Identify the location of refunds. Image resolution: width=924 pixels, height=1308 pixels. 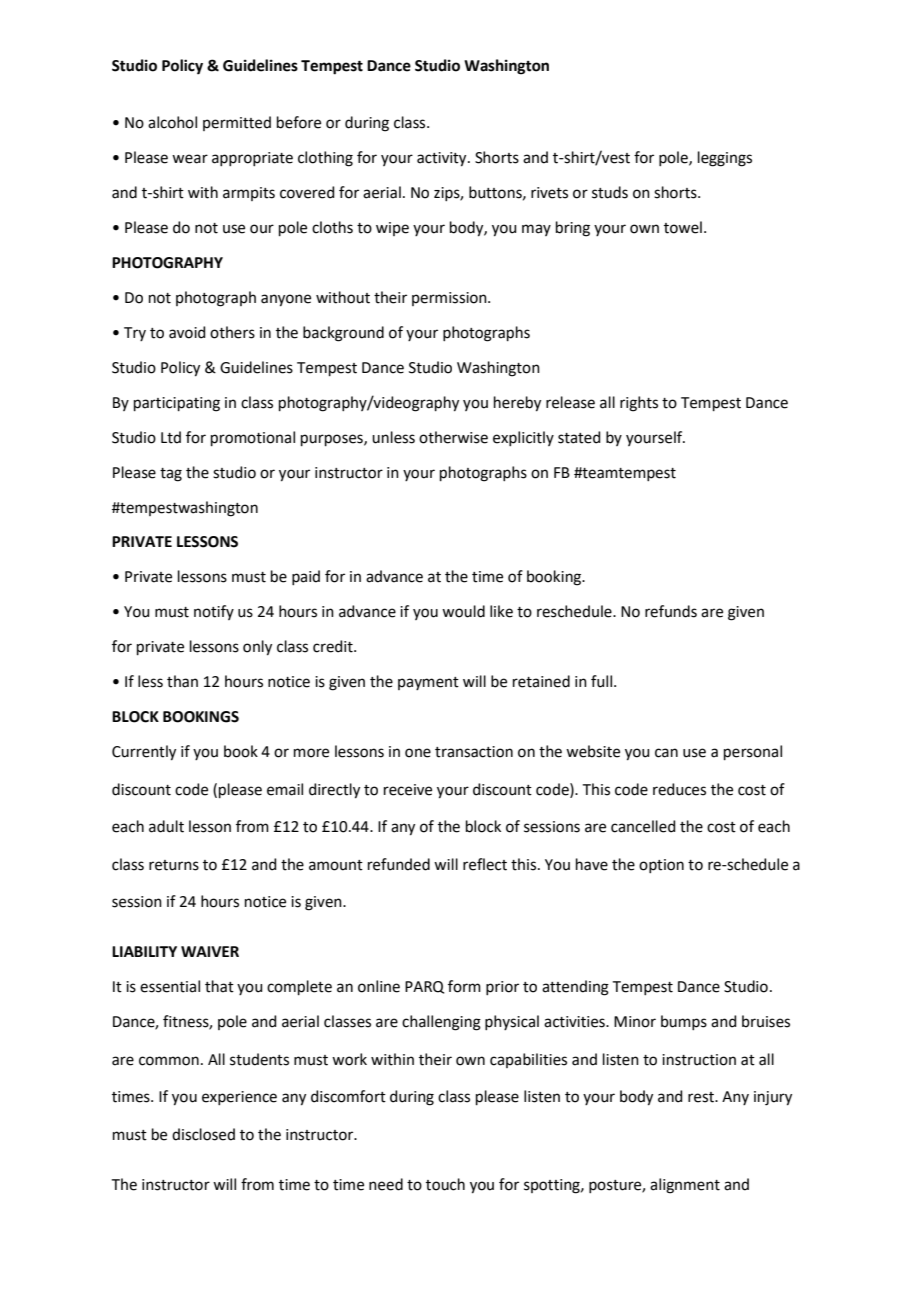
(671, 611).
